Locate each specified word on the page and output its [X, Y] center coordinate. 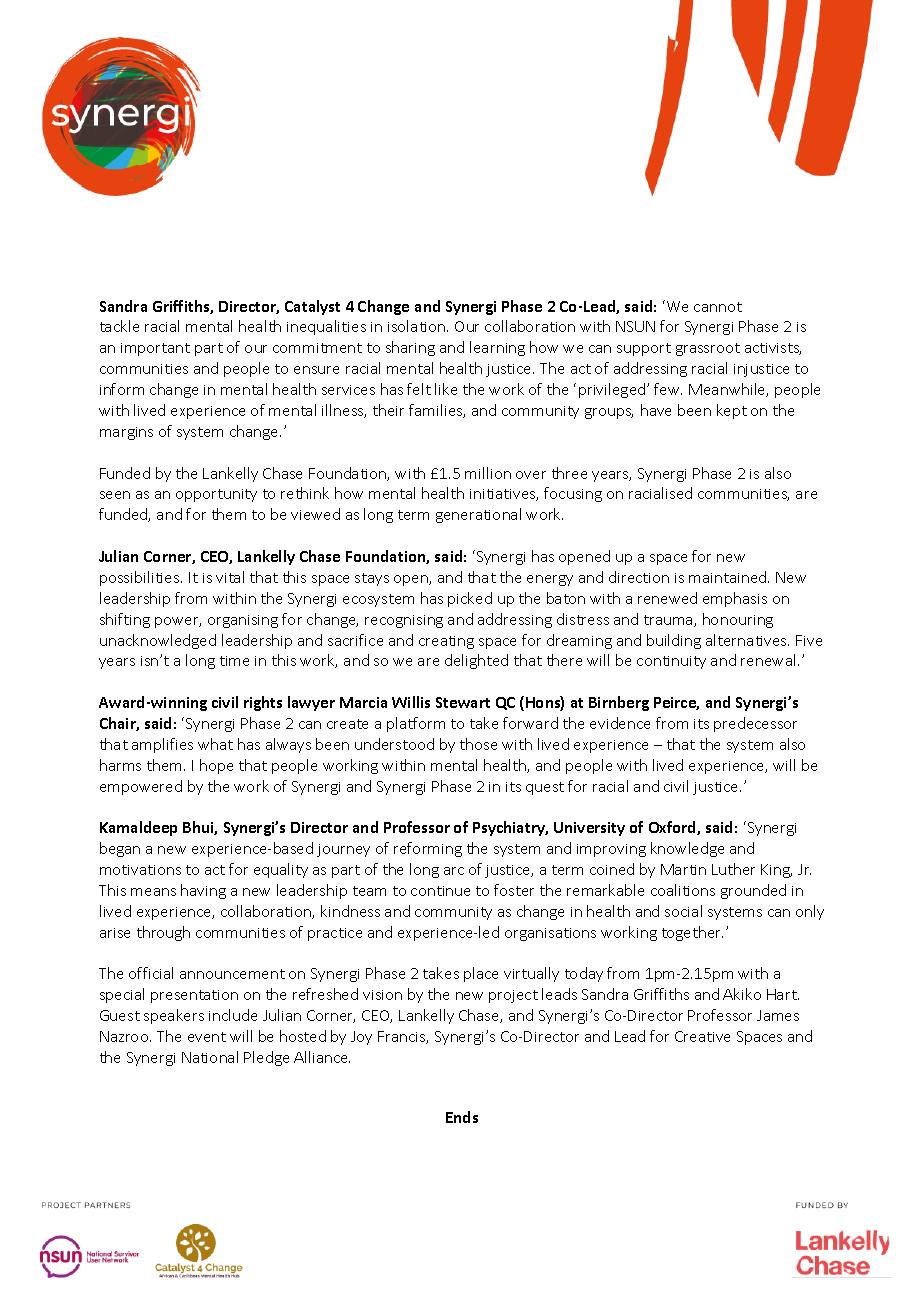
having [203, 891]
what [215, 744]
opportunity [216, 495]
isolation [418, 326]
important [155, 349]
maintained [729, 577]
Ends [462, 1117]
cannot [718, 307]
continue [440, 891]
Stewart [463, 702]
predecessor [755, 724]
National [210, 1057]
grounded [753, 891]
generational [478, 515]
